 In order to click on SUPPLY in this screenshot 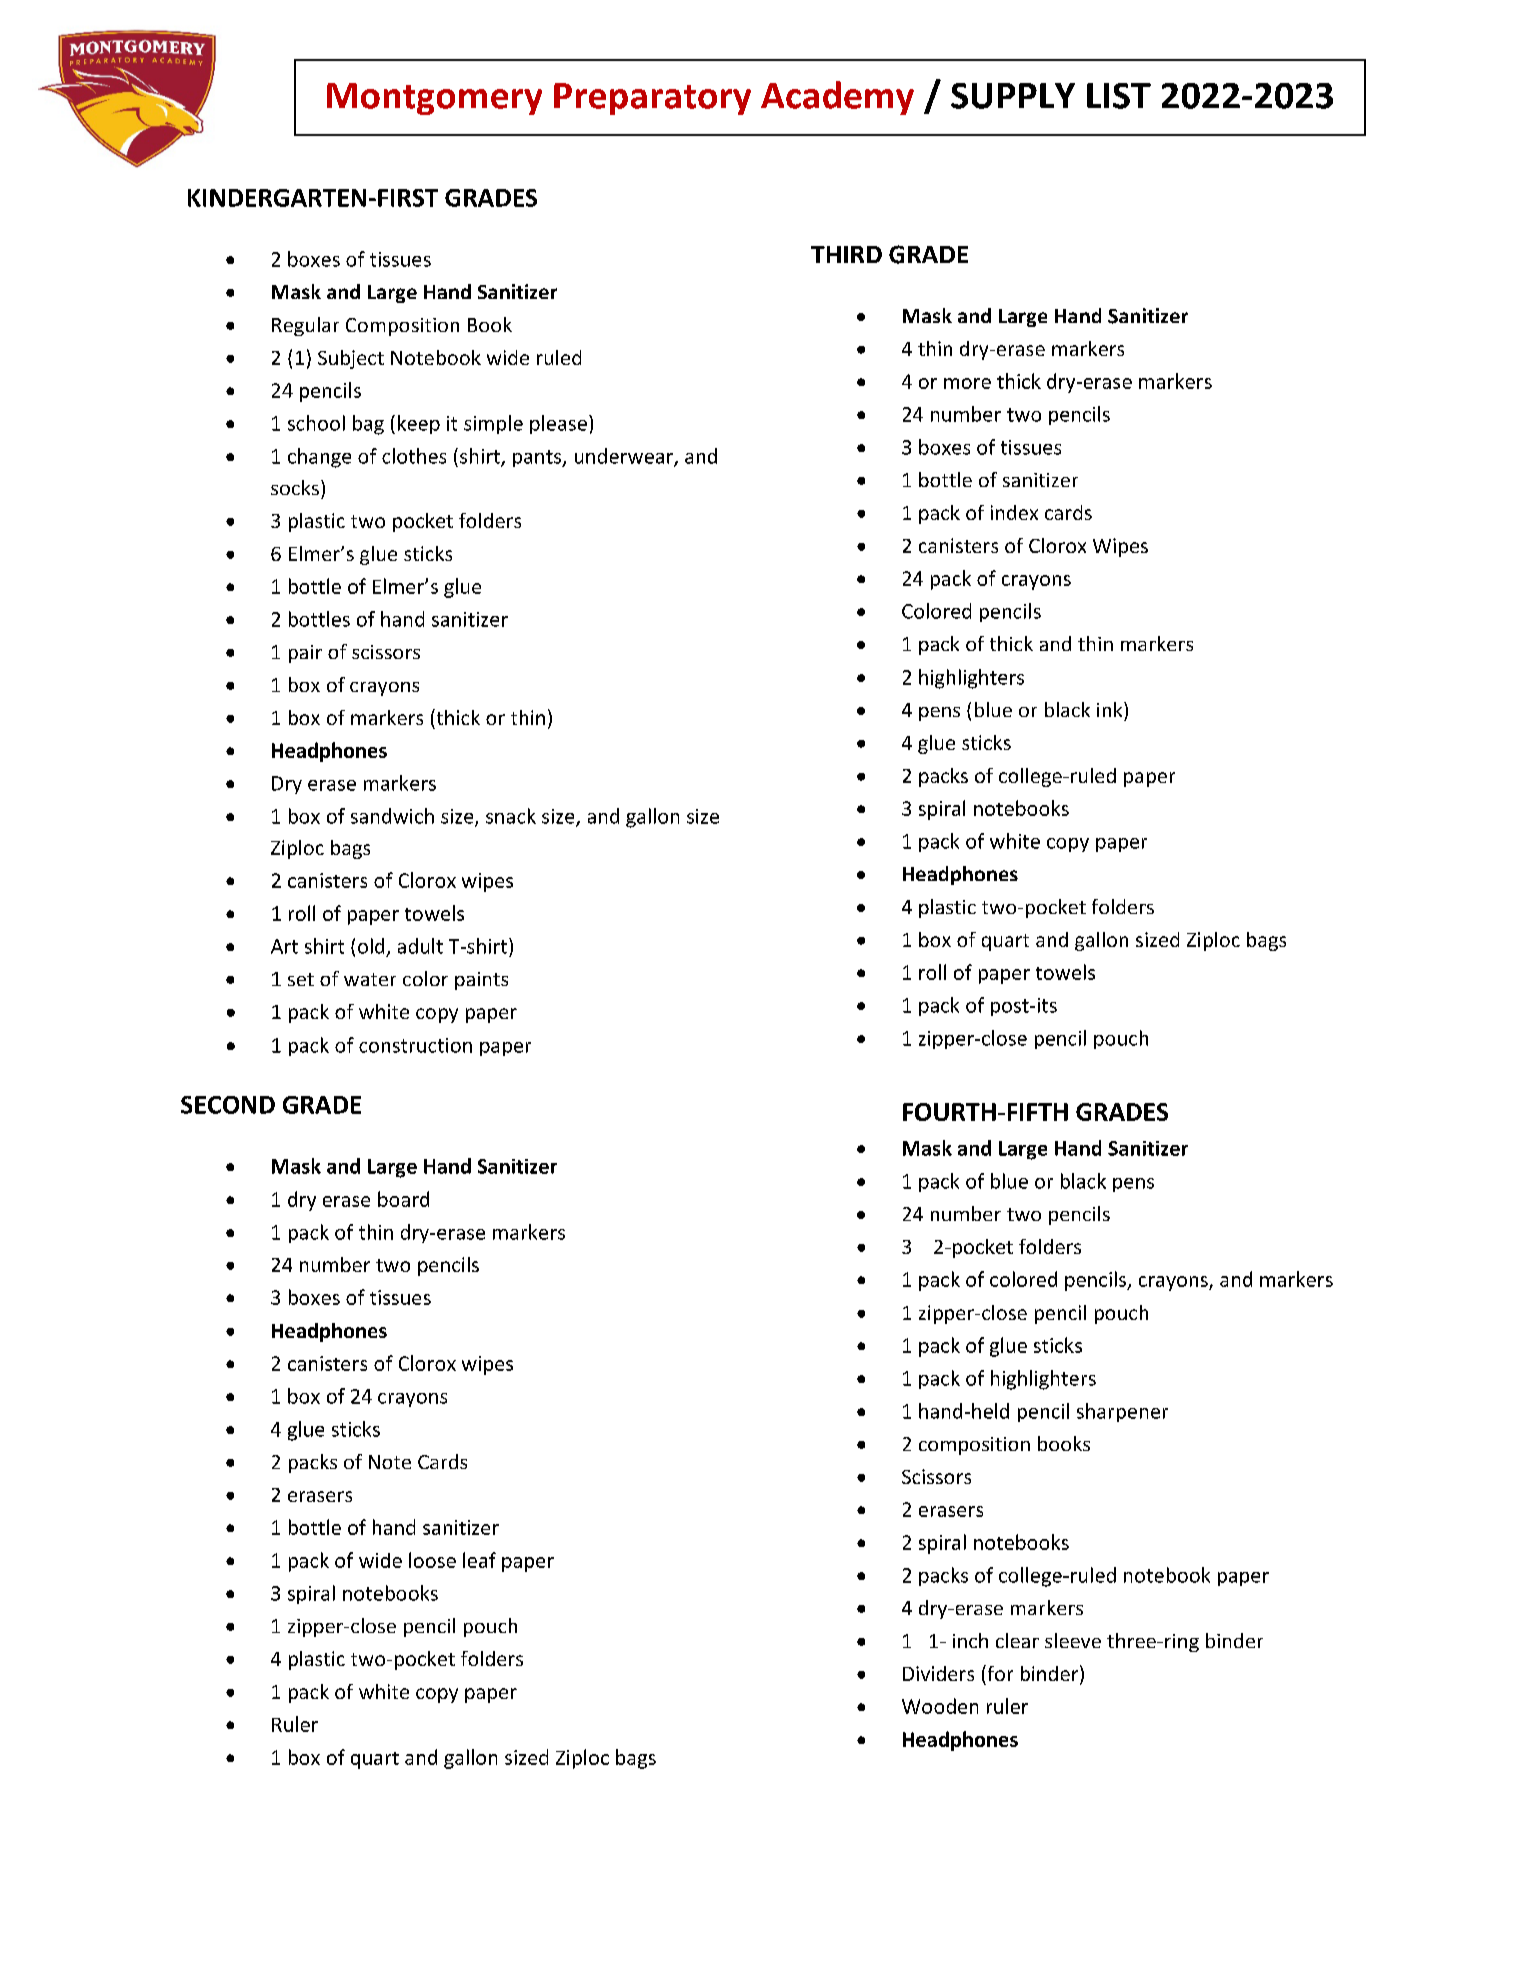, I will do `click(1013, 96)`.
